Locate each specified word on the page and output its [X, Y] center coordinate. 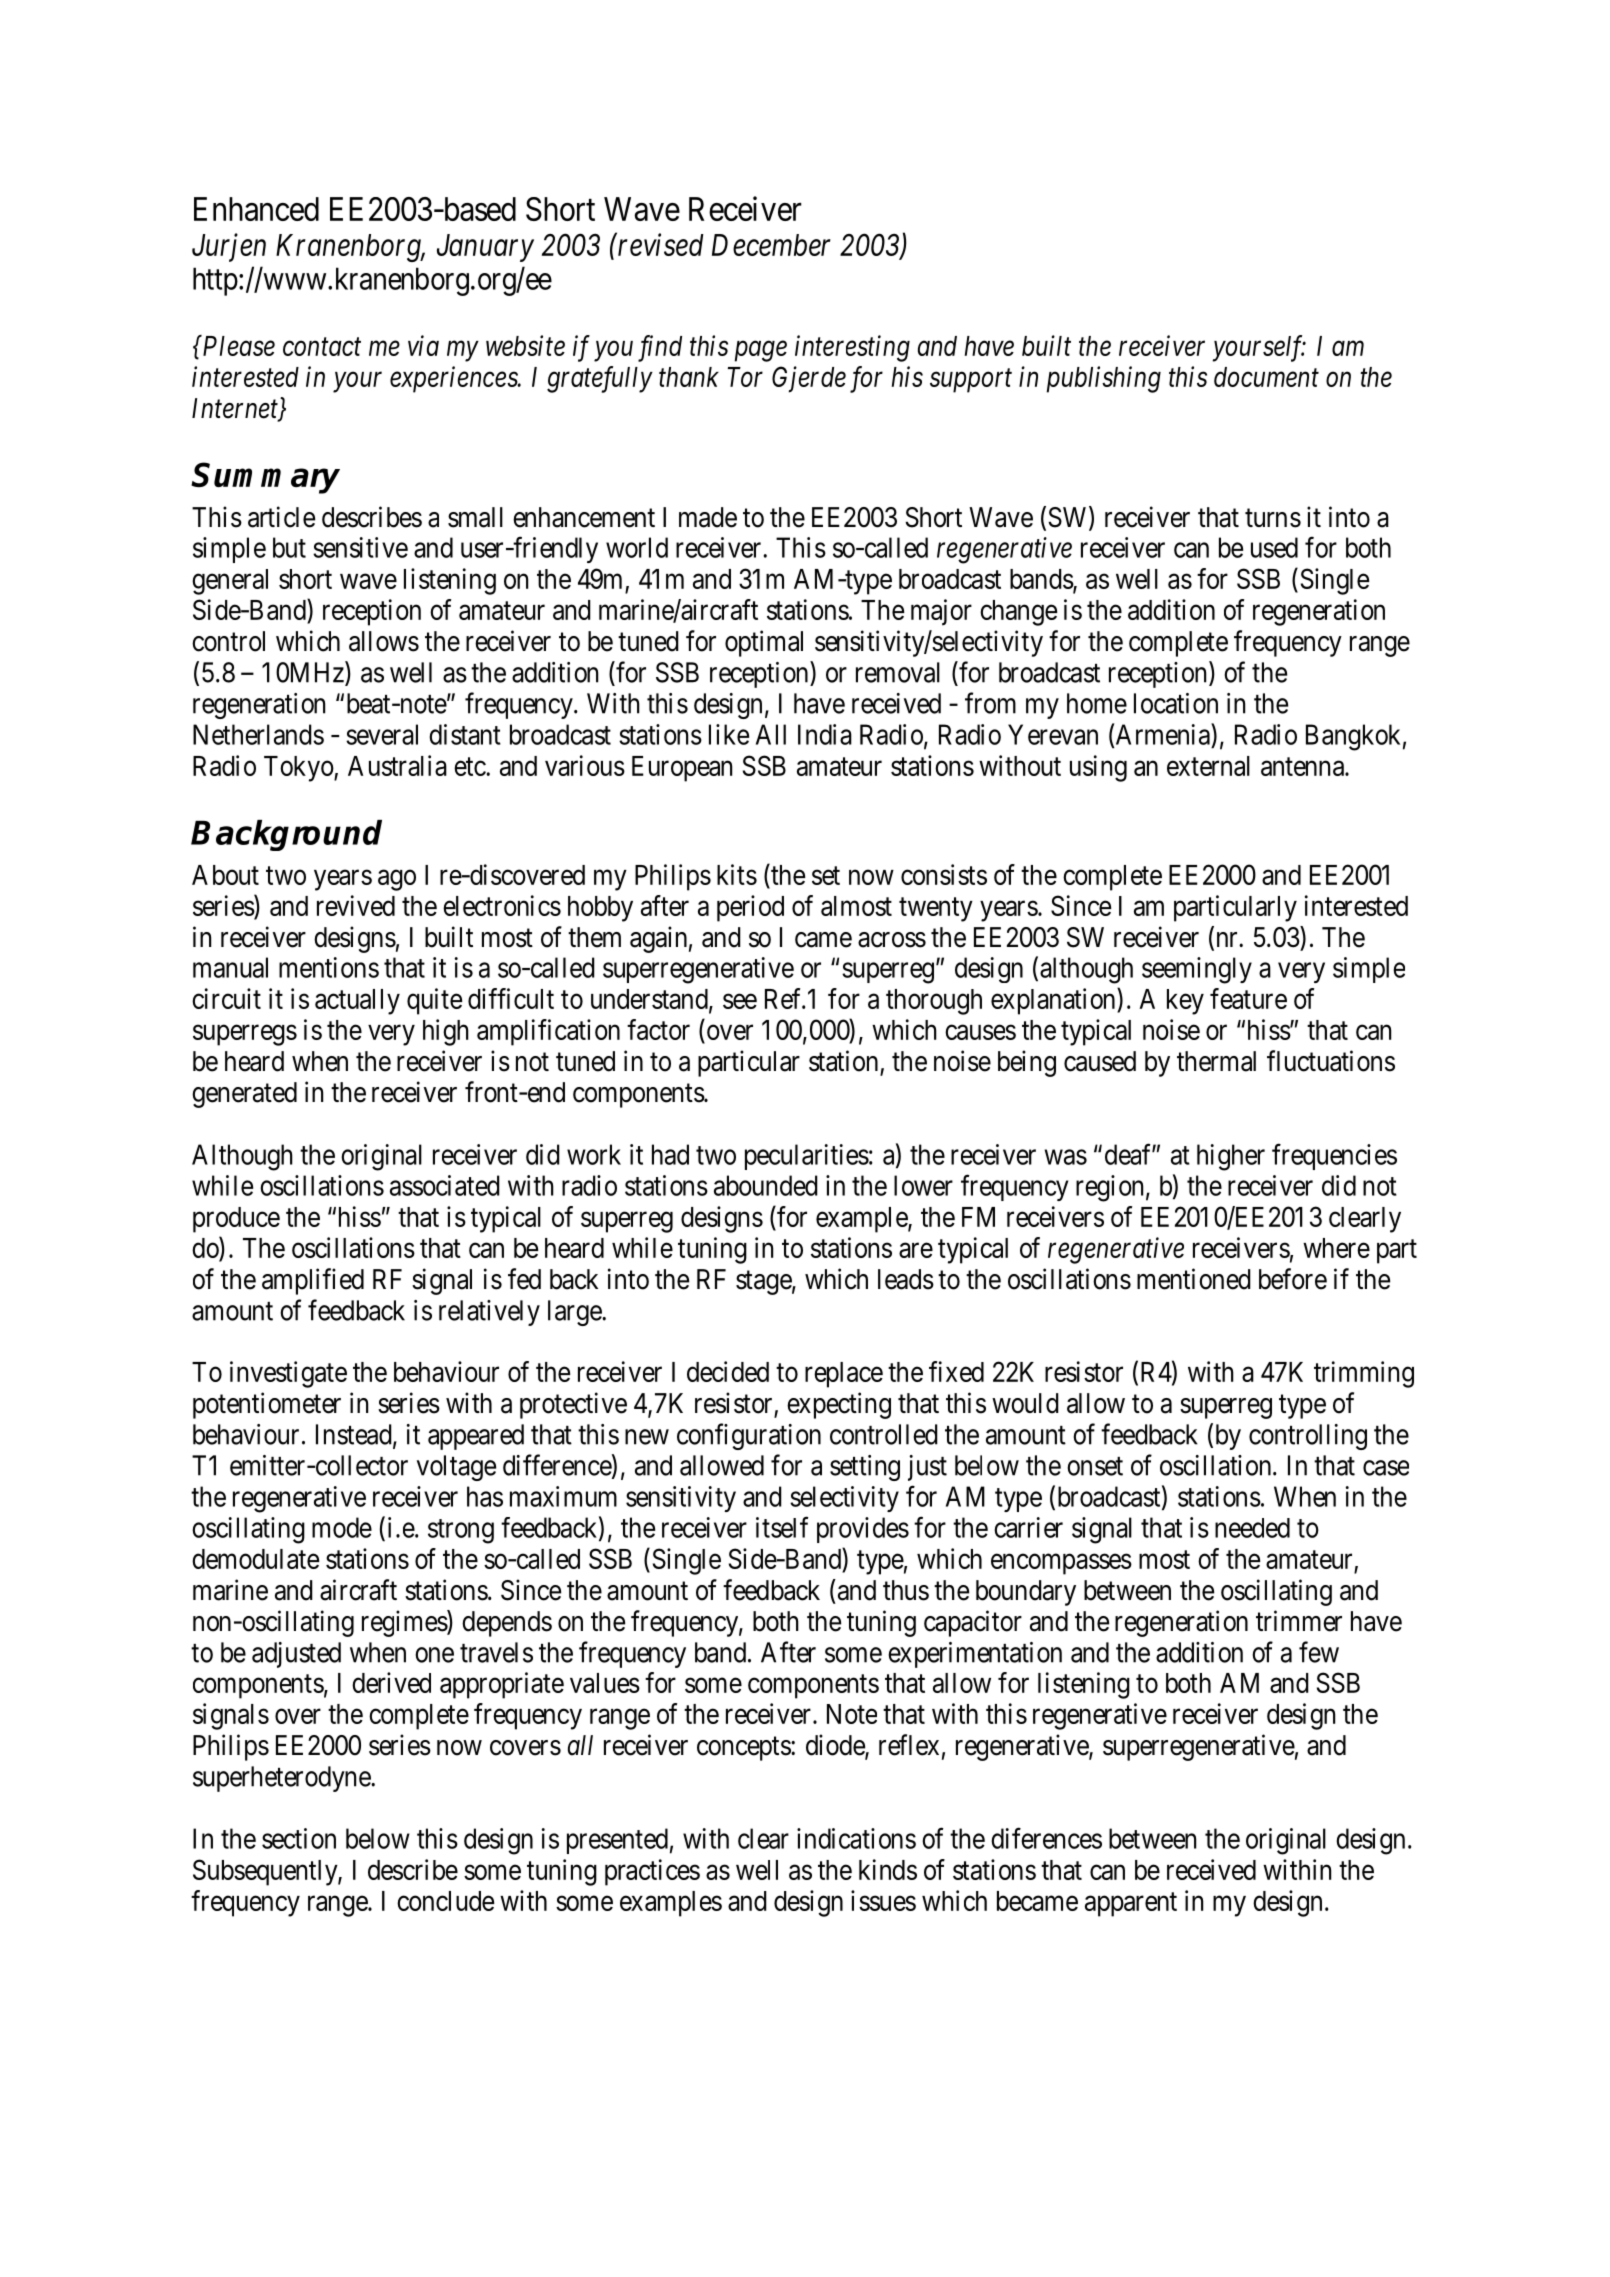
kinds [888, 1869]
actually [357, 1002]
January [485, 248]
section [299, 1838]
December [771, 245]
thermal [1216, 1061]
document [1266, 377]
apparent [1131, 1905]
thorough [934, 1002]
